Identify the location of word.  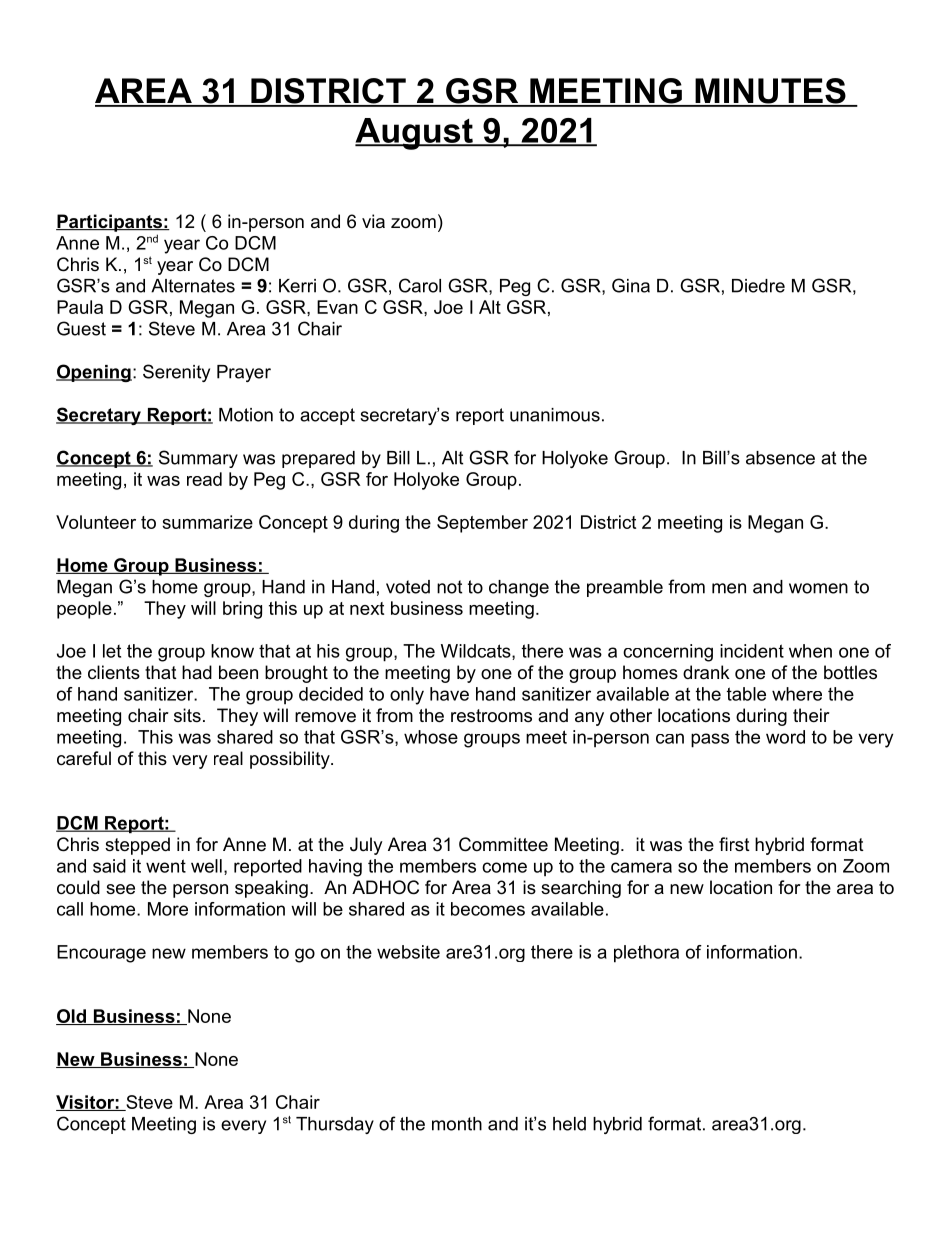
(785, 737).
